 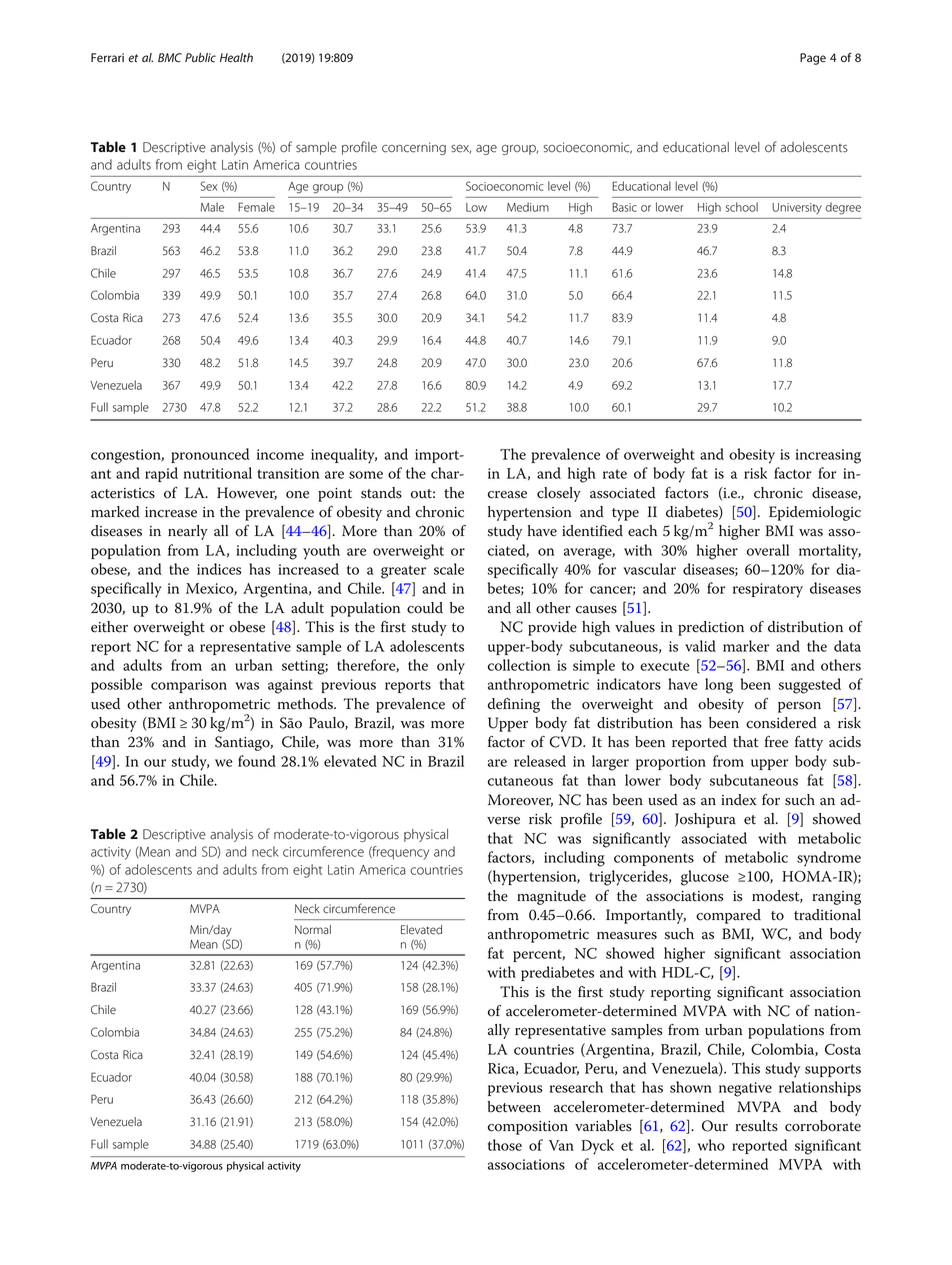 What do you see at coordinates (219, 569) in the screenshot?
I see `indices` at bounding box center [219, 569].
